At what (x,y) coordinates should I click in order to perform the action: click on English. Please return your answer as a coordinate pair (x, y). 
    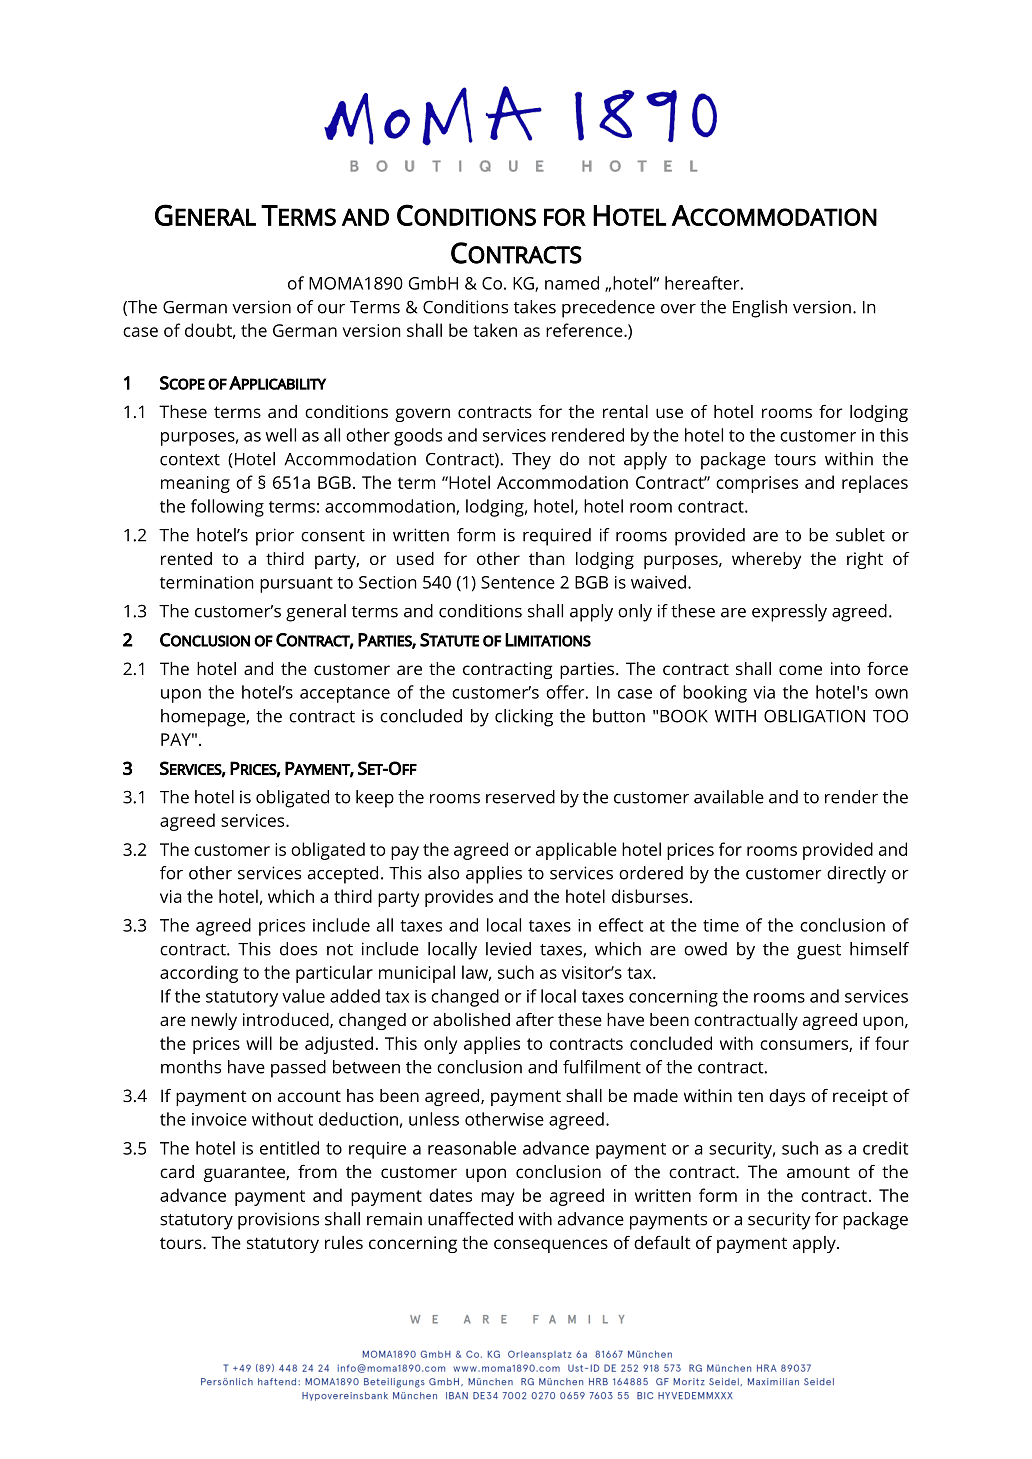
    Looking at the image, I should click on (760, 309).
